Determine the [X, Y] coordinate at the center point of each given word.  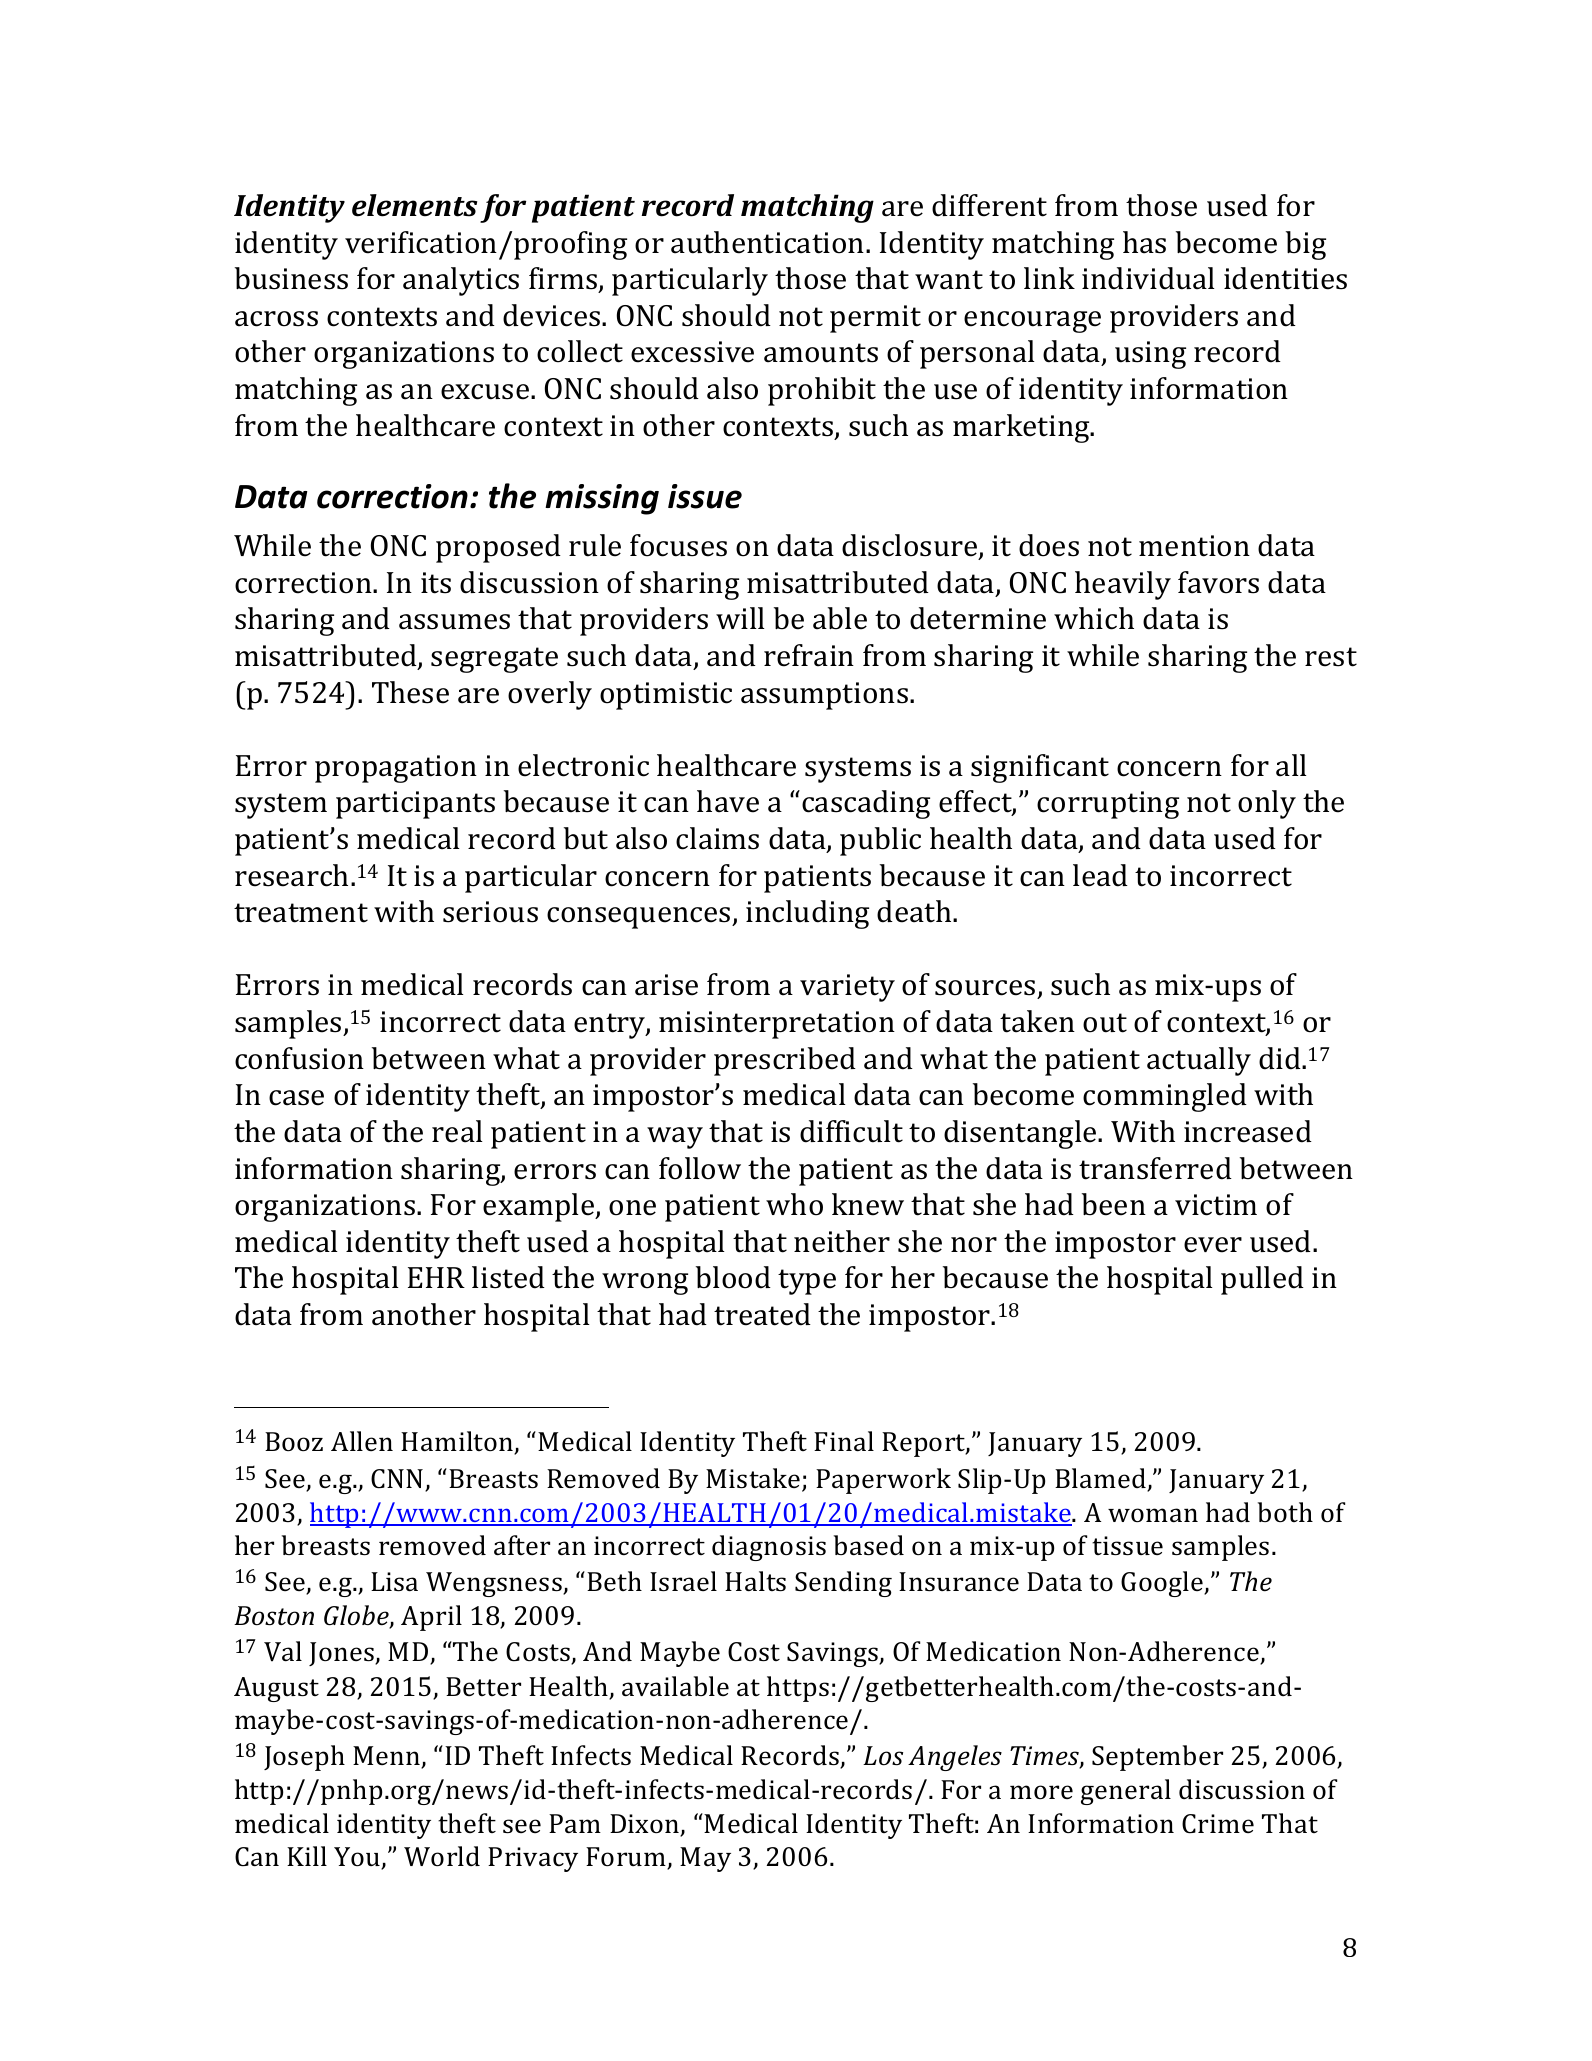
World [442, 1856]
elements [415, 205]
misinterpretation [777, 1025]
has [1144, 242]
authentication [769, 242]
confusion [299, 1058]
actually [1199, 1061]
